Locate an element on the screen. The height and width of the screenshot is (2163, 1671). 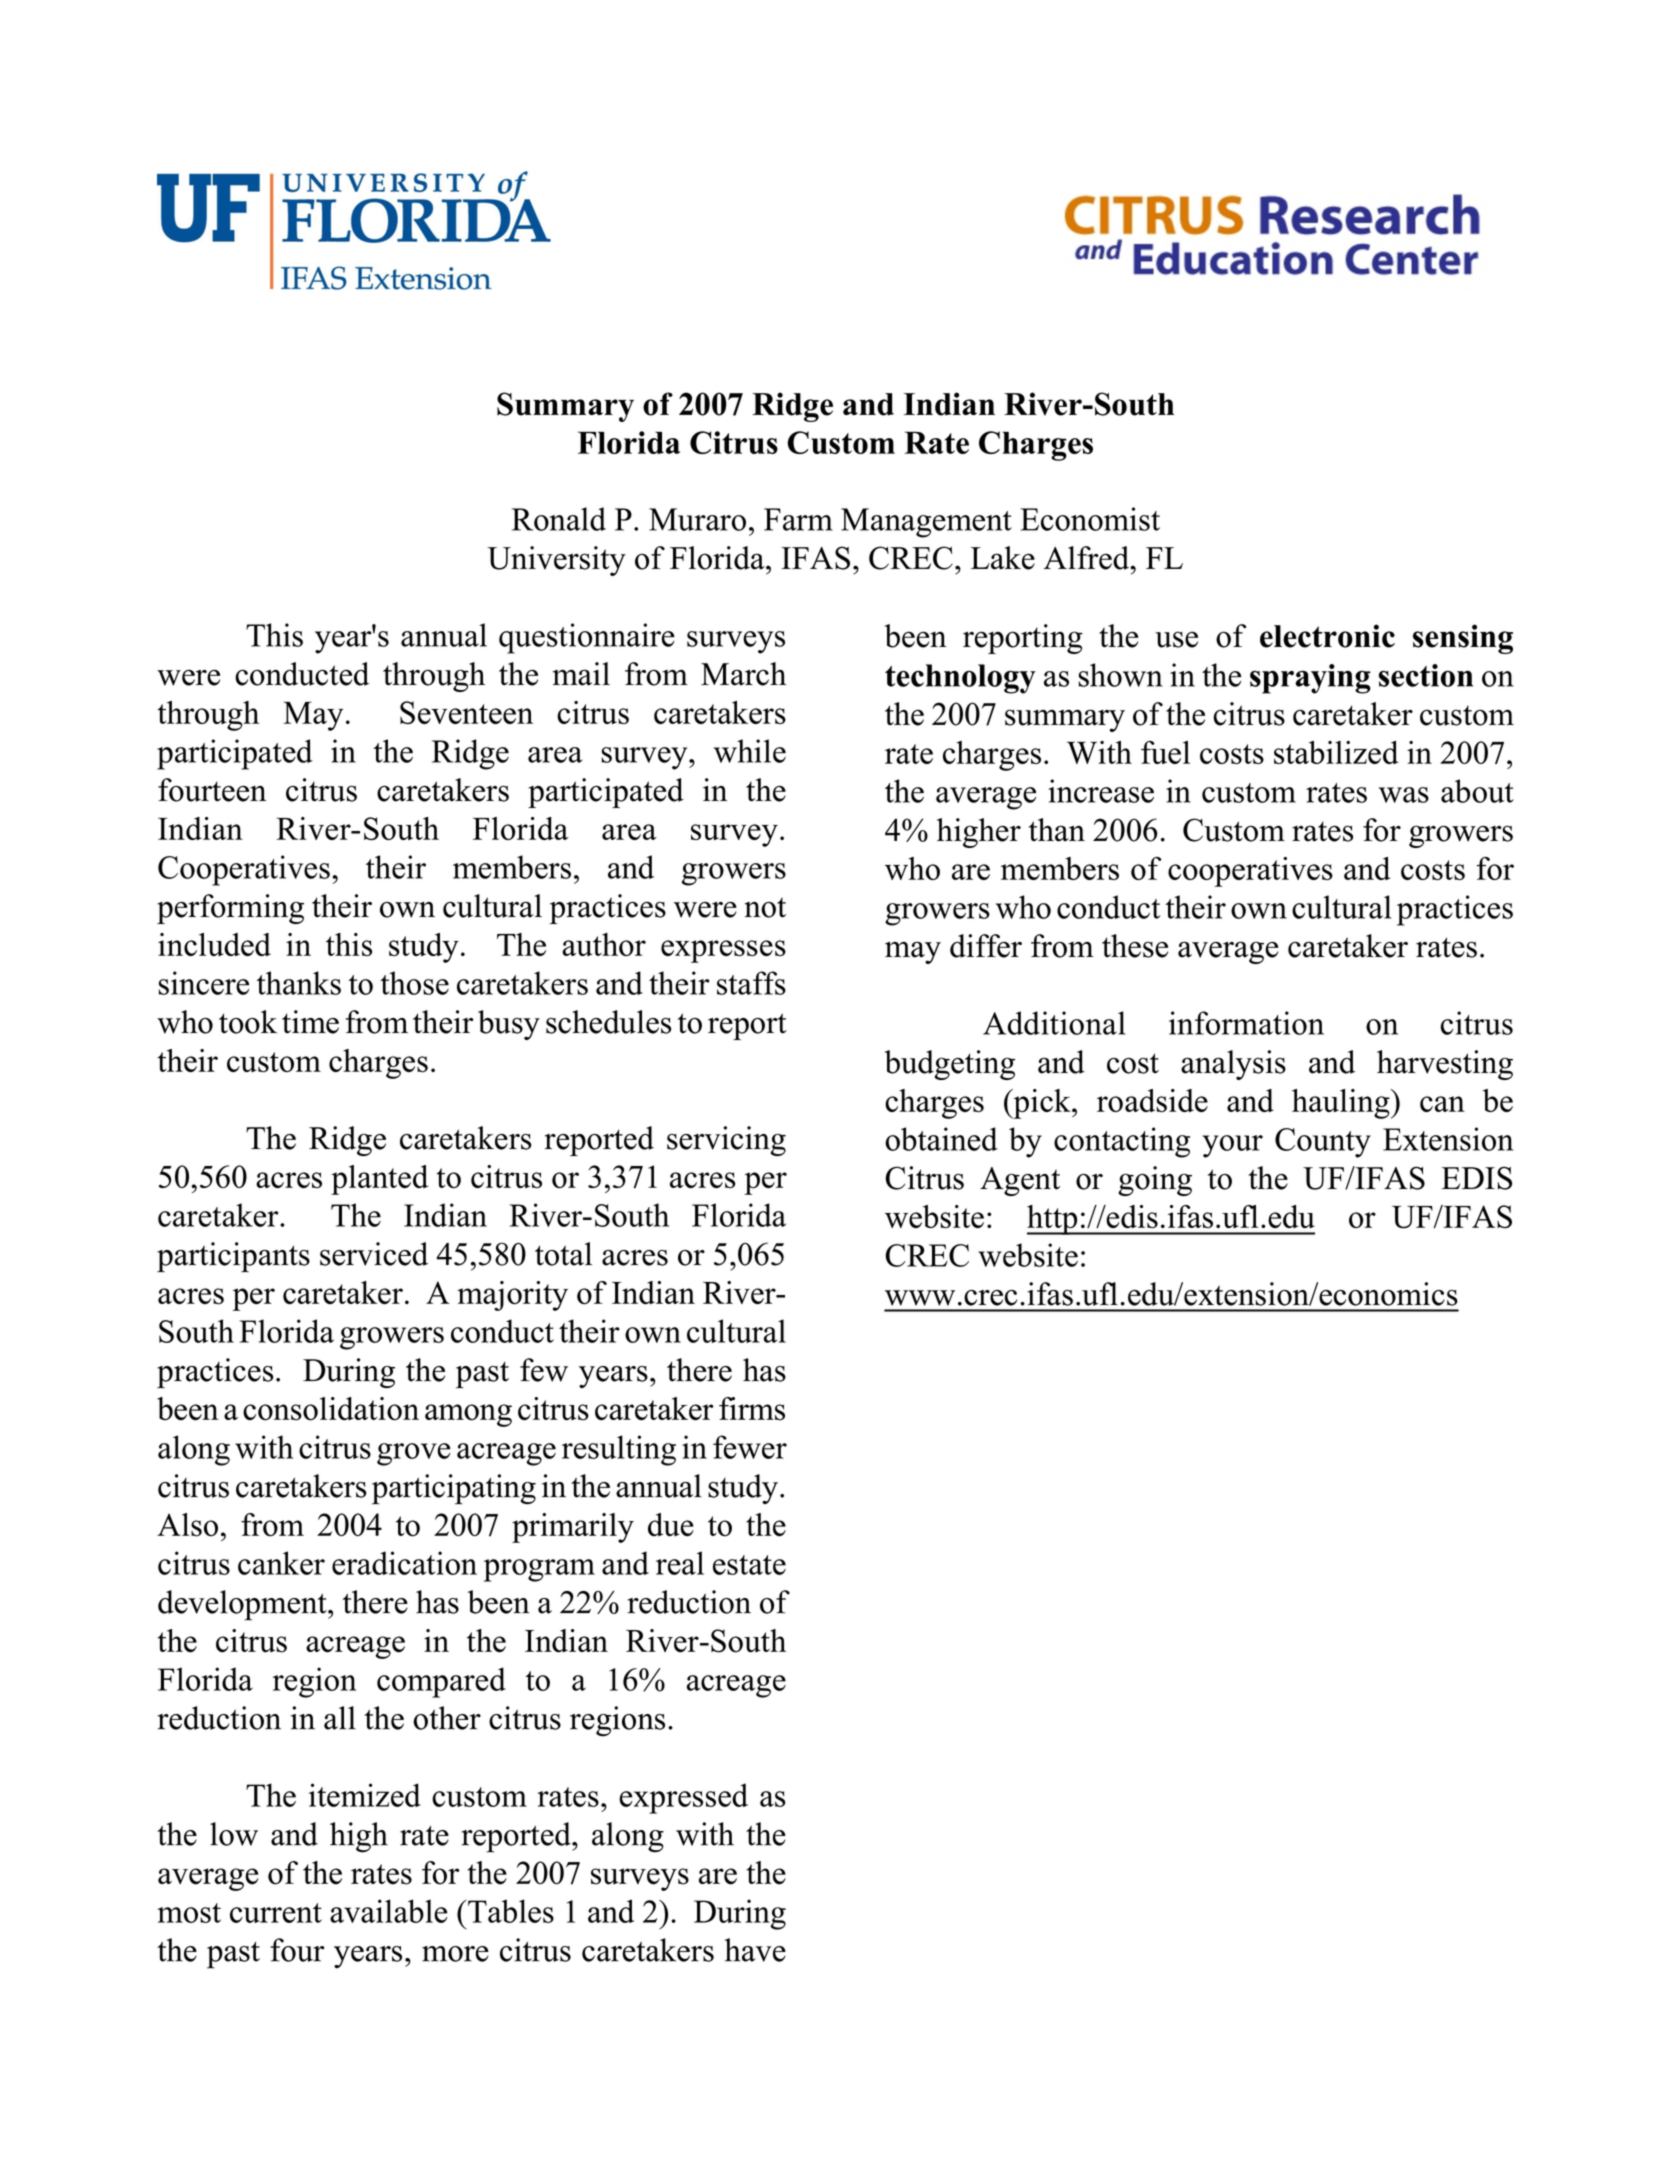
have is located at coordinates (755, 1950).
